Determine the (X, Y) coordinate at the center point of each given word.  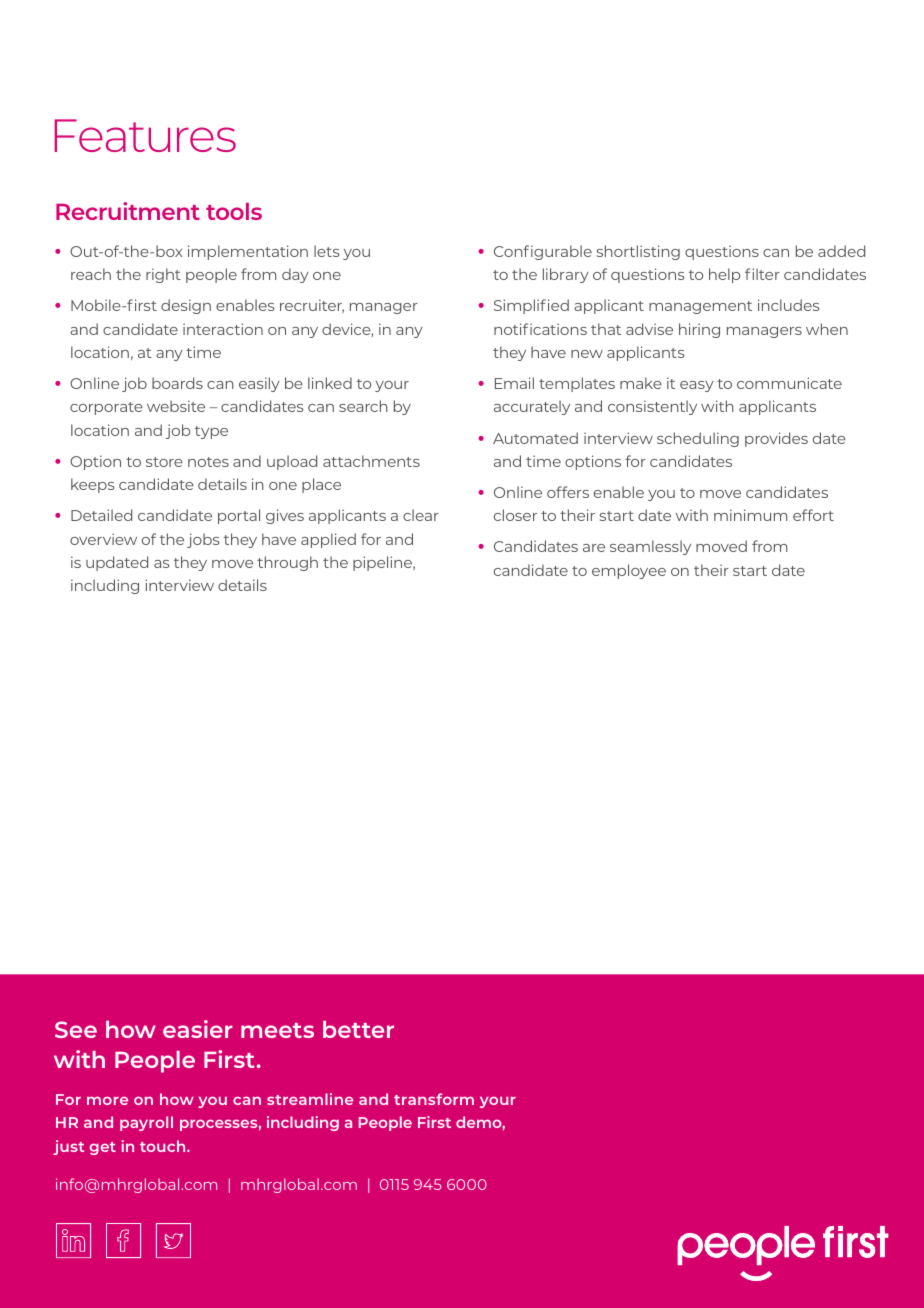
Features (145, 135)
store (164, 462)
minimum (750, 515)
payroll (146, 1123)
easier (198, 1029)
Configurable (543, 252)
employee (629, 571)
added (841, 251)
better (358, 1029)
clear (421, 515)
